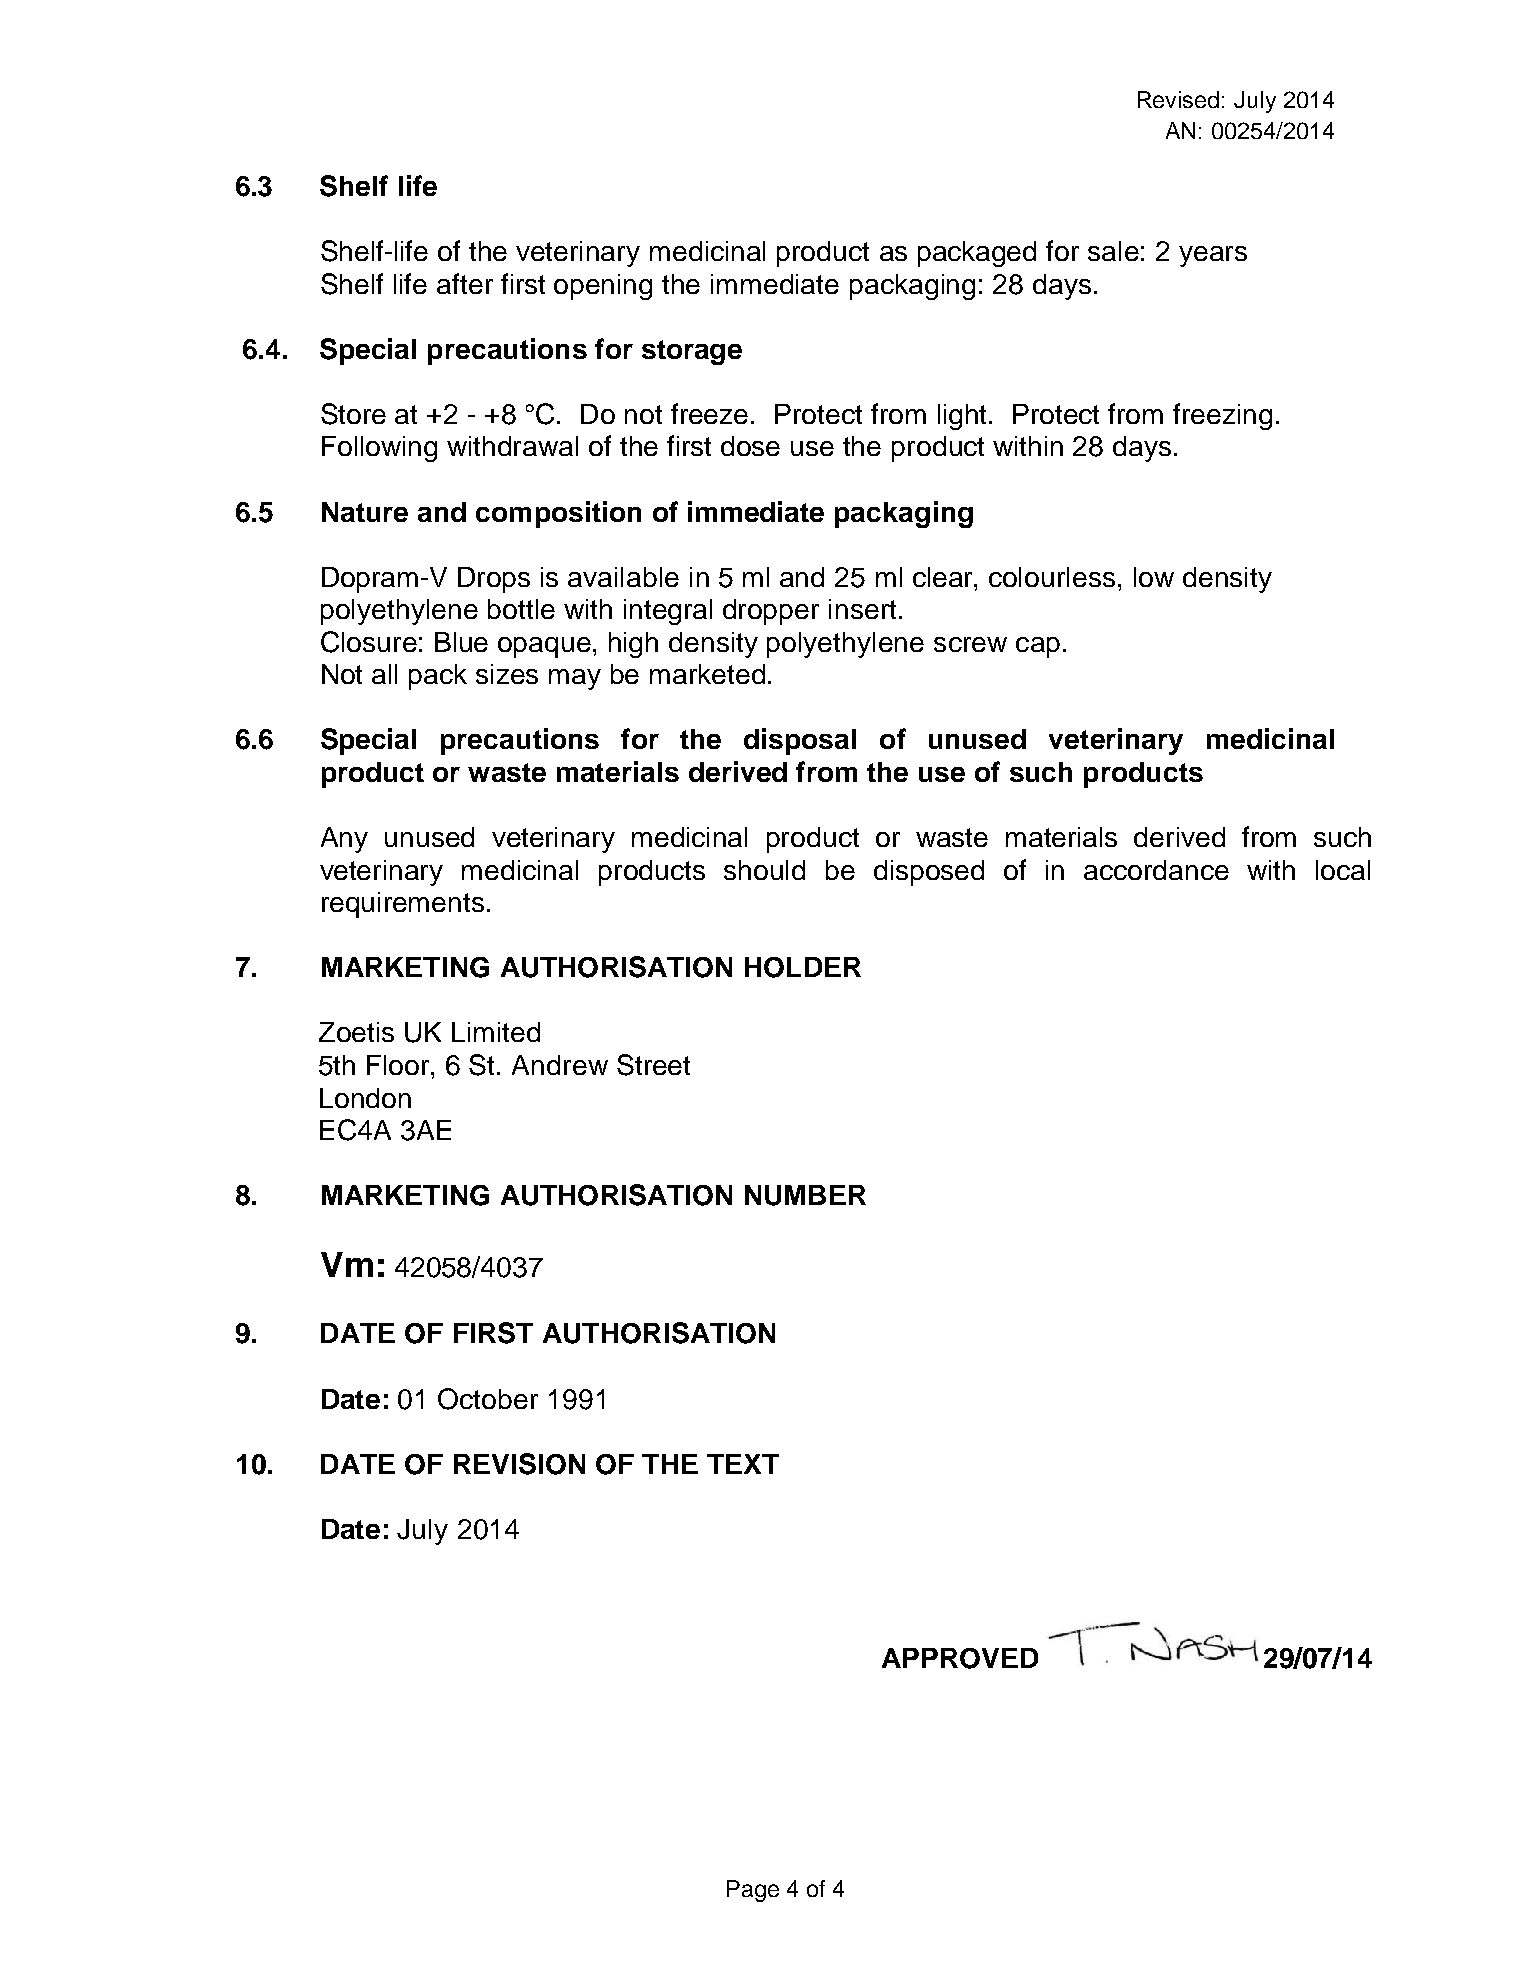 The height and width of the page is (1988, 1536). What do you see at coordinates (465, 283) in the page?
I see `after` at bounding box center [465, 283].
